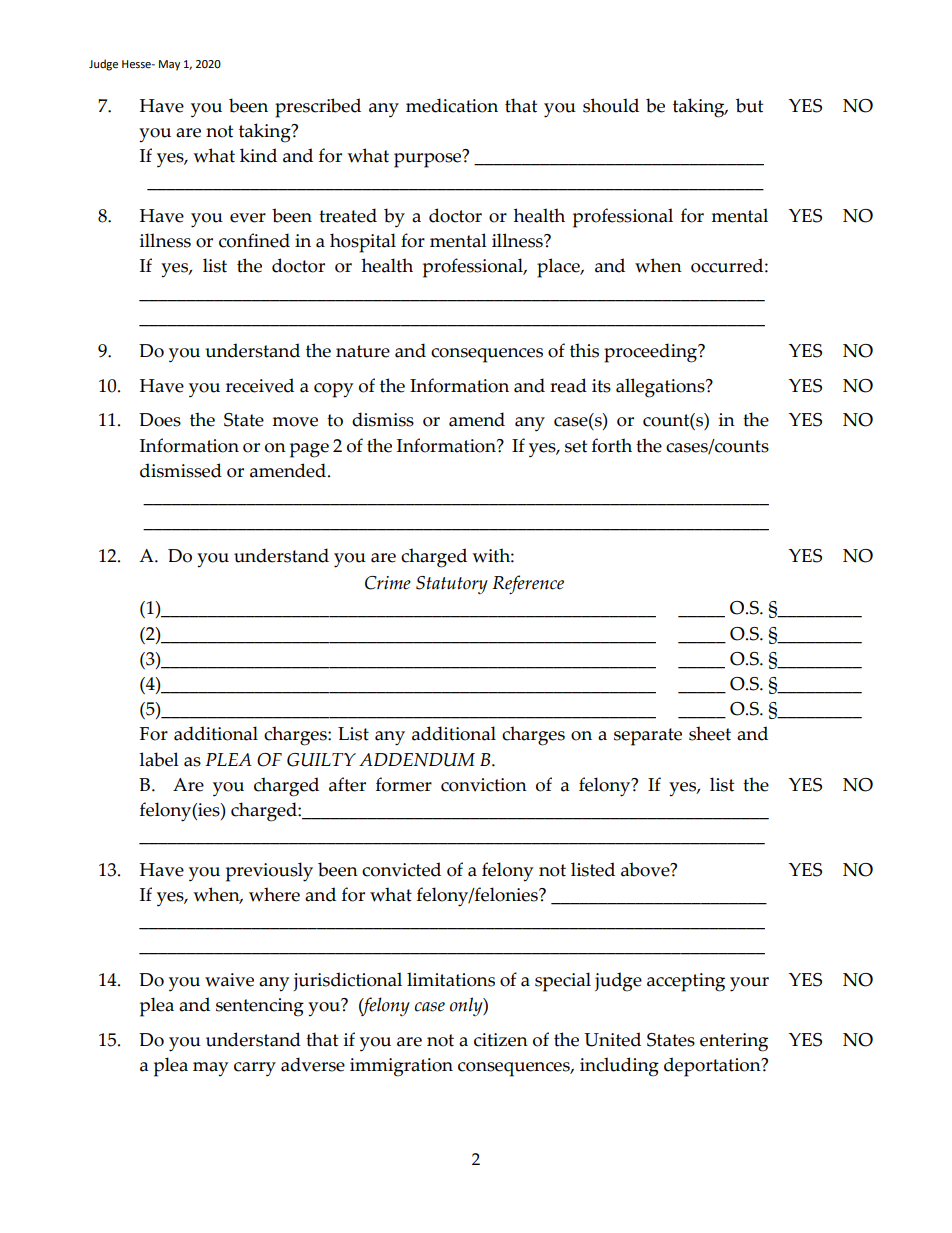 This screenshot has height=1233, width=952. What do you see at coordinates (255, 1069) in the screenshot?
I see `carry` at bounding box center [255, 1069].
